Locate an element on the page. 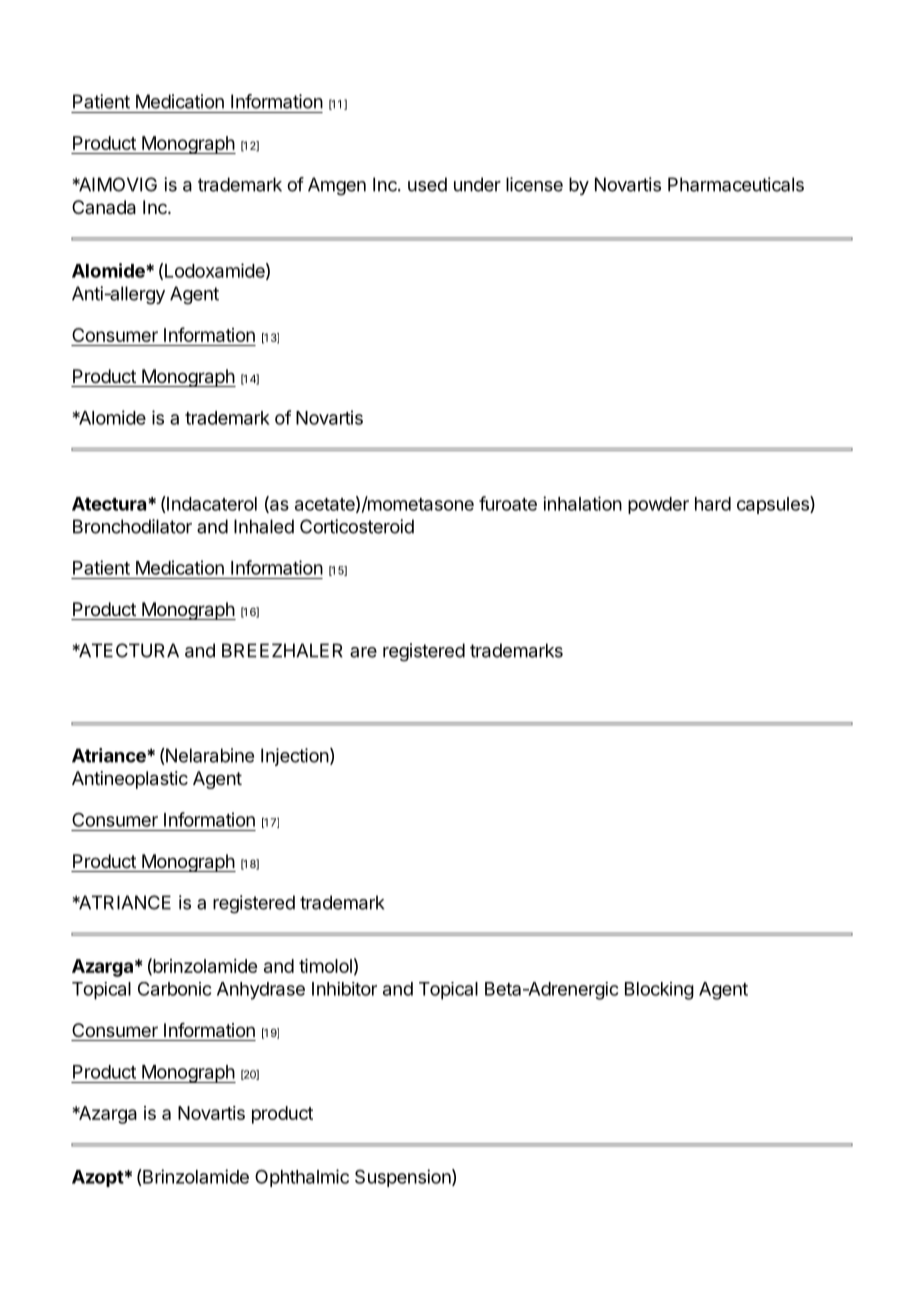  Pharmaceuticals is located at coordinates (736, 184).
